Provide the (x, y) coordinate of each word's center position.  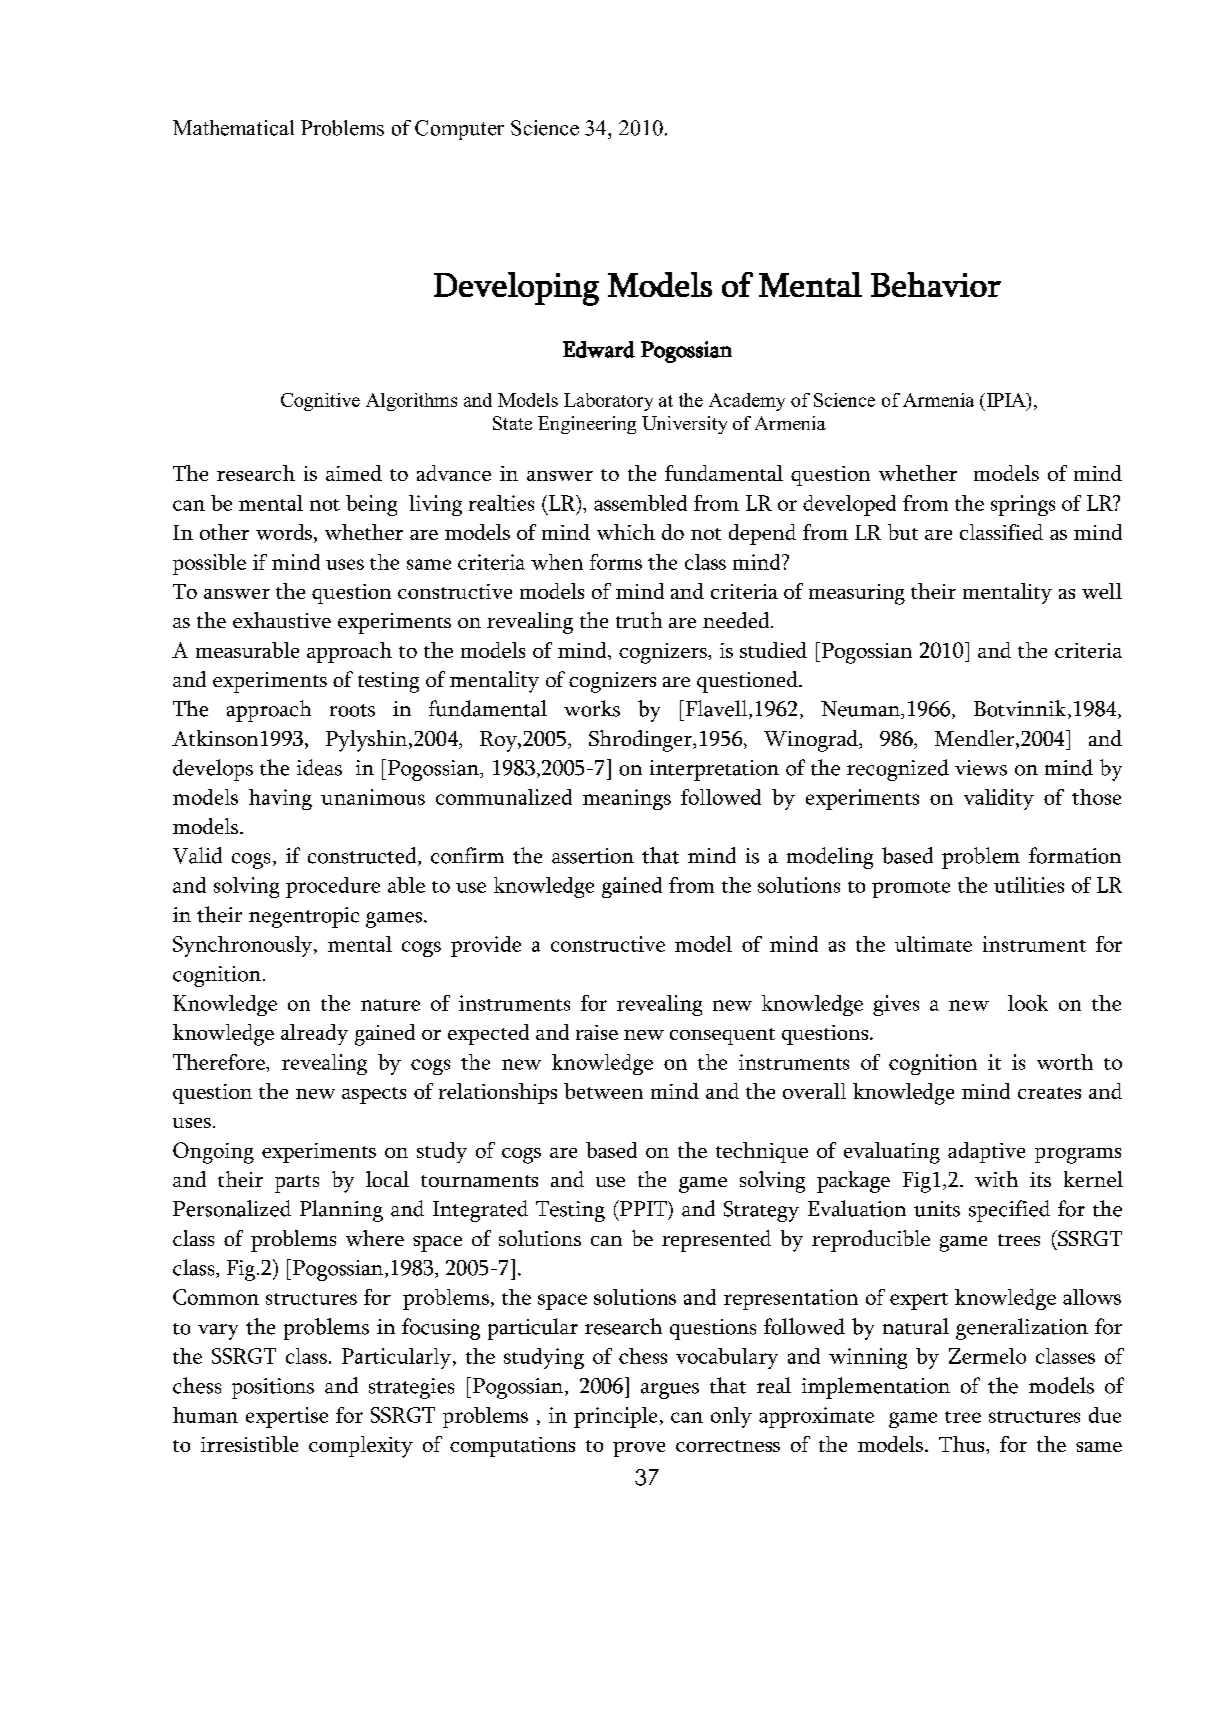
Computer (459, 130)
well (1102, 591)
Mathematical (233, 128)
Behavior (936, 284)
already (314, 1034)
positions (273, 1388)
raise (597, 1032)
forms (616, 562)
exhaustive (282, 620)
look (1028, 1003)
